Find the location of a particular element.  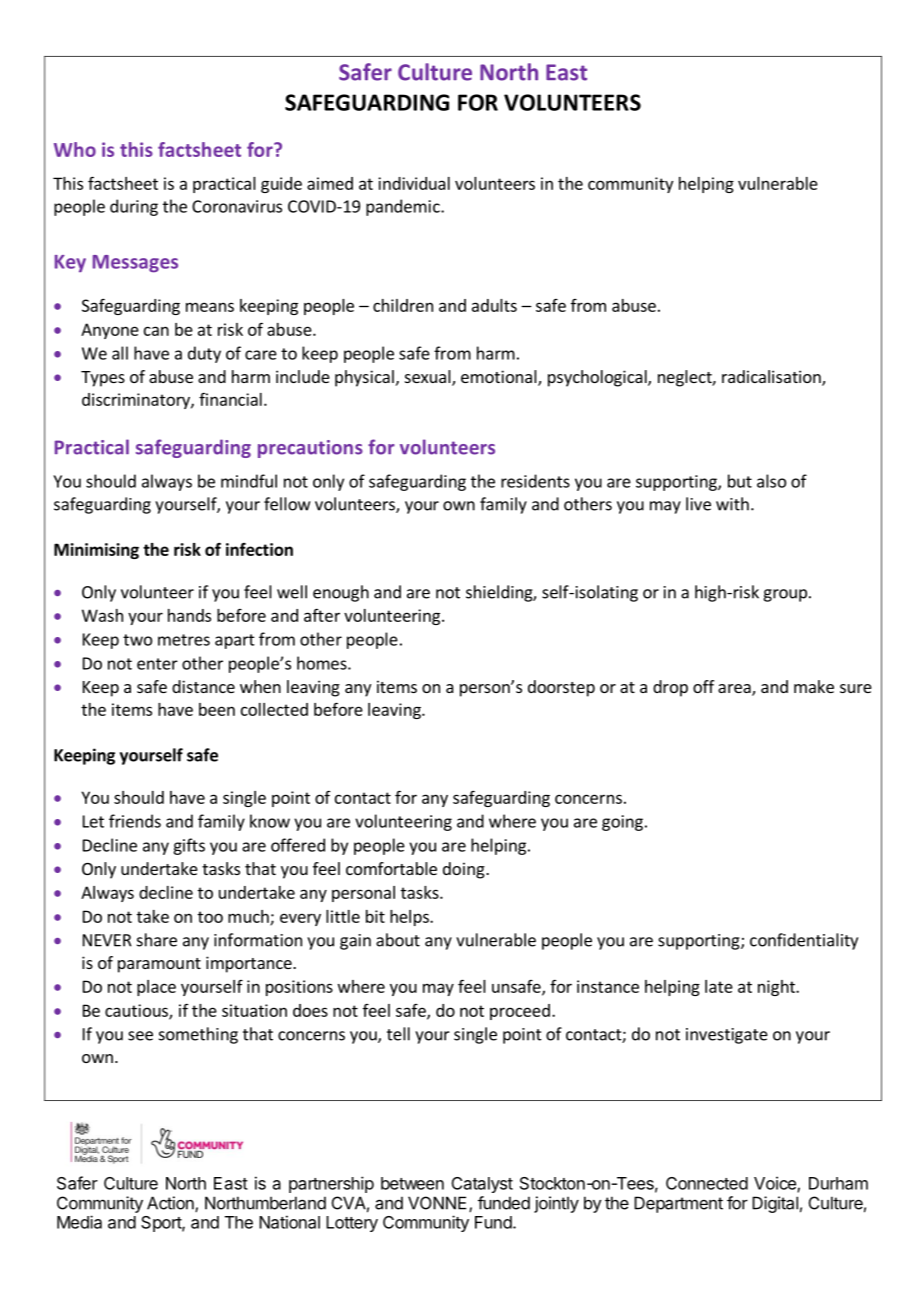

individual is located at coordinates (414, 183).
